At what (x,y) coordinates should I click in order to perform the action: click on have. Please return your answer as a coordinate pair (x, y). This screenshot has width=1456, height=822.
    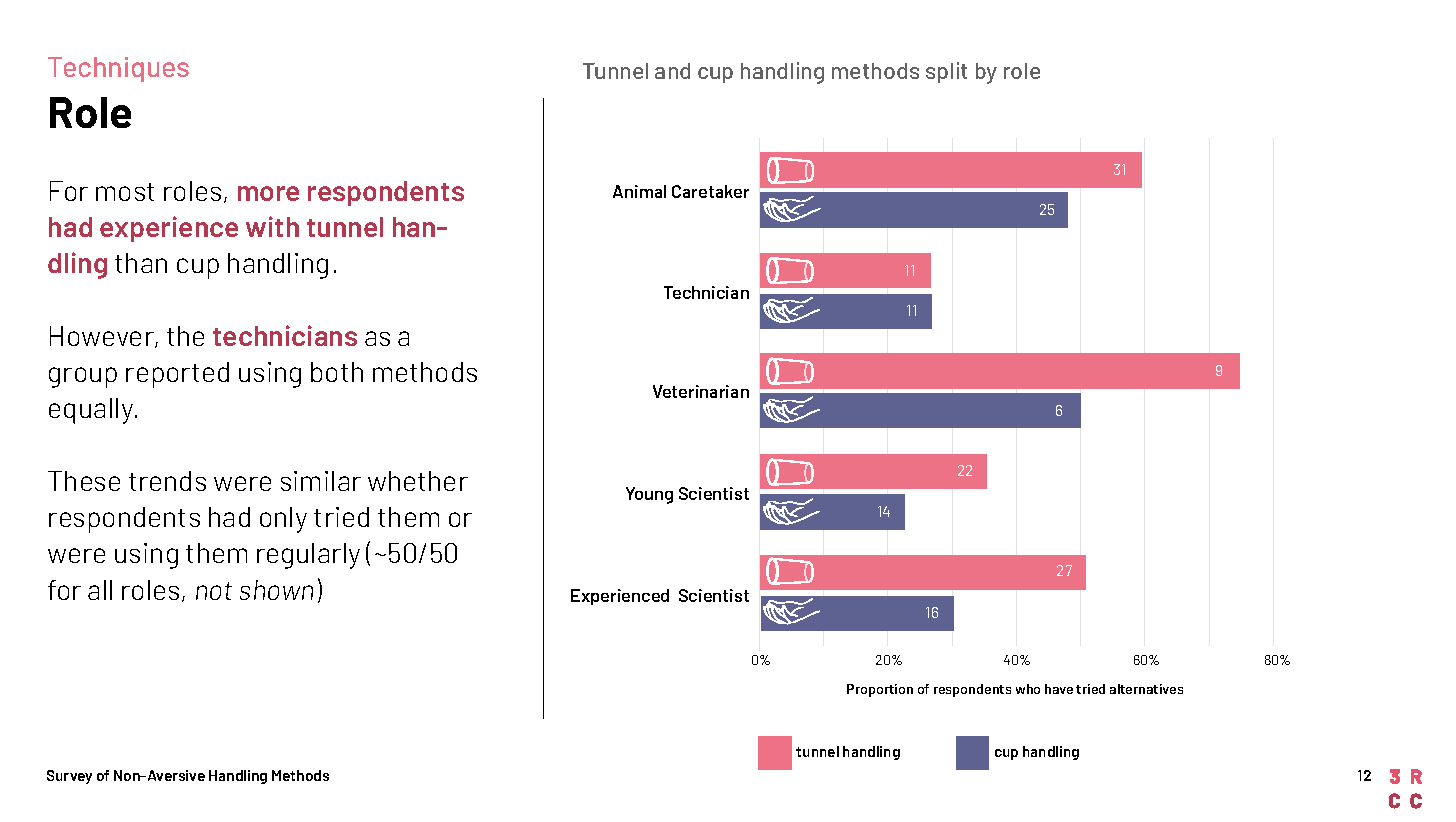
    Looking at the image, I should click on (1059, 689).
